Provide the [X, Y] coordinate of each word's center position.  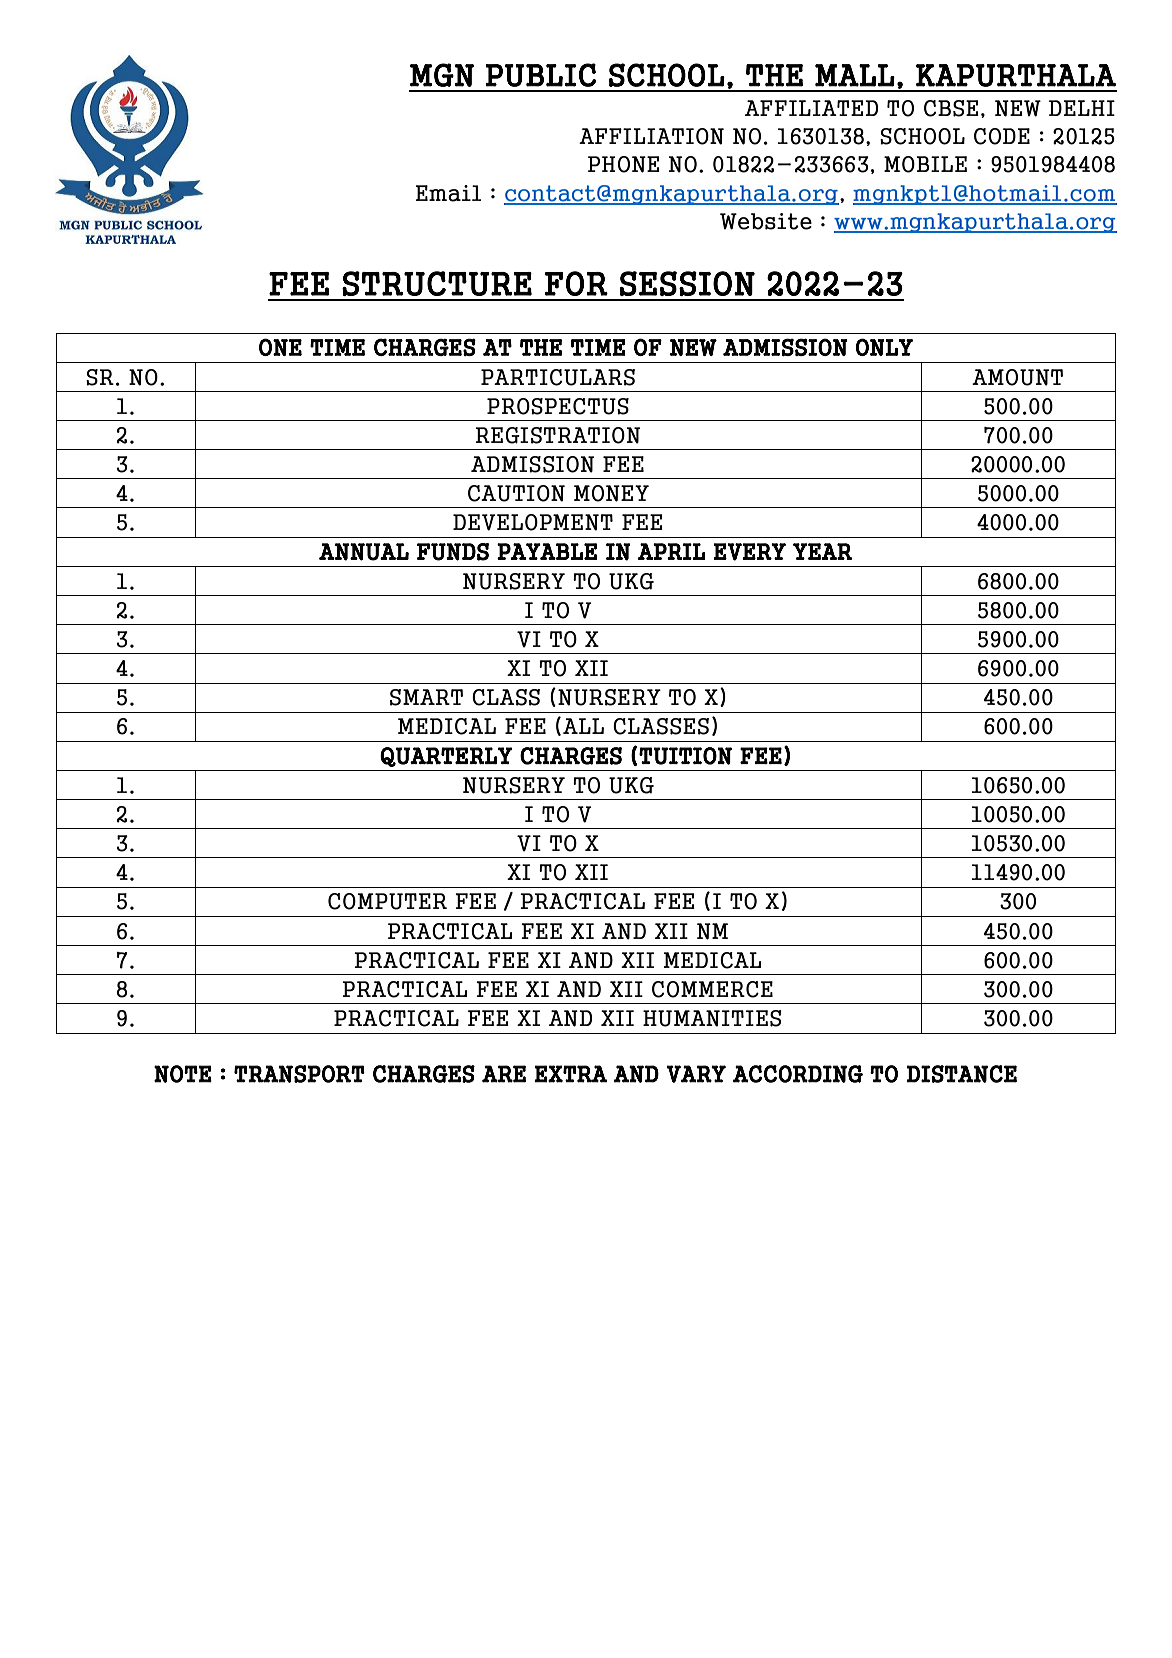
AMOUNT [1017, 377]
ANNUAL [364, 552]
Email [448, 193]
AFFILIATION [651, 136]
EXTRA [570, 1074]
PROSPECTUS [558, 406]
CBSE [951, 108]
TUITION [685, 756]
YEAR [822, 551]
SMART [426, 697]
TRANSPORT [299, 1074]
